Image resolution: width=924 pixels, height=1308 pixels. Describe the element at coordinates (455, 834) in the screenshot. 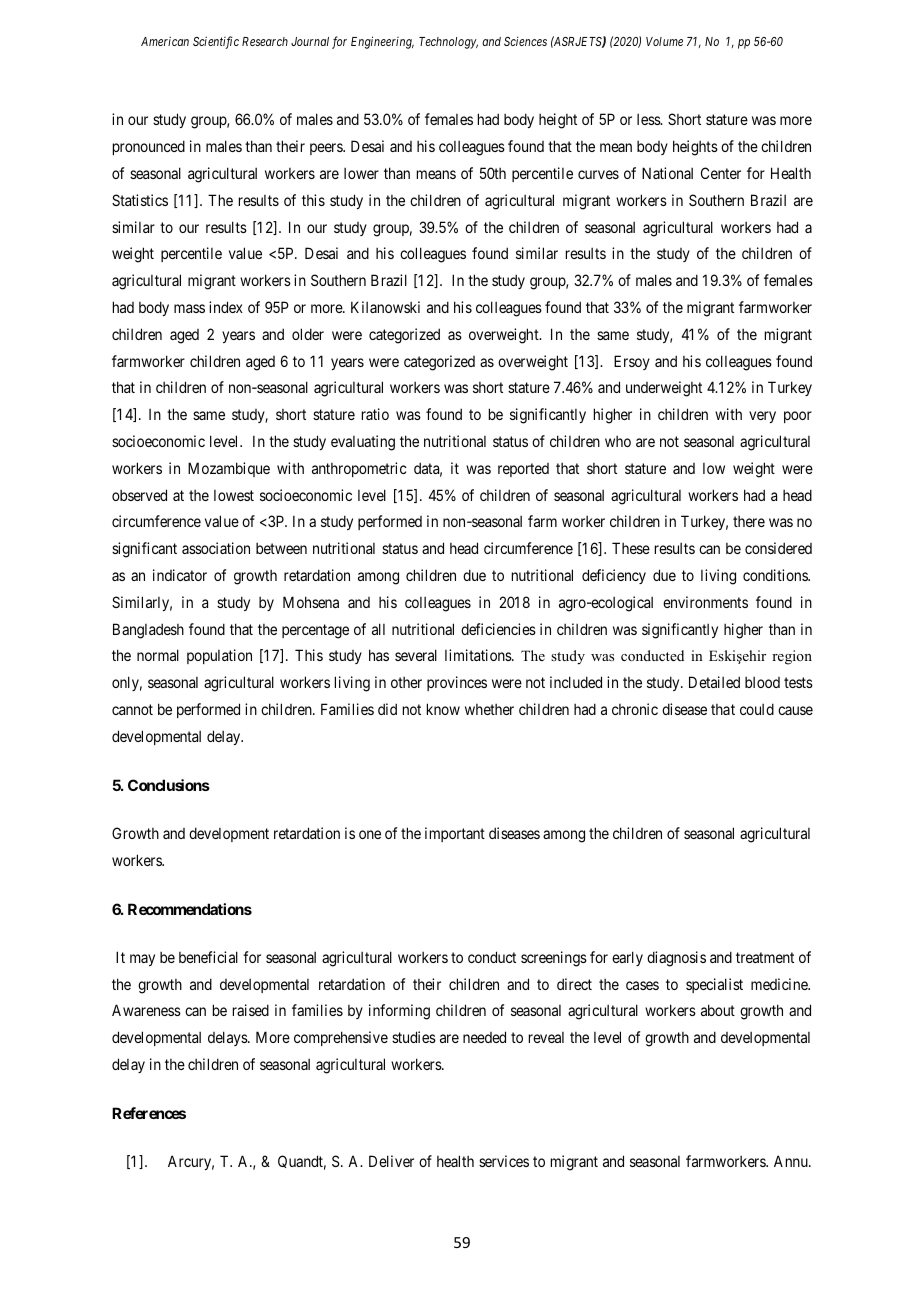

I see `important` at that location.
